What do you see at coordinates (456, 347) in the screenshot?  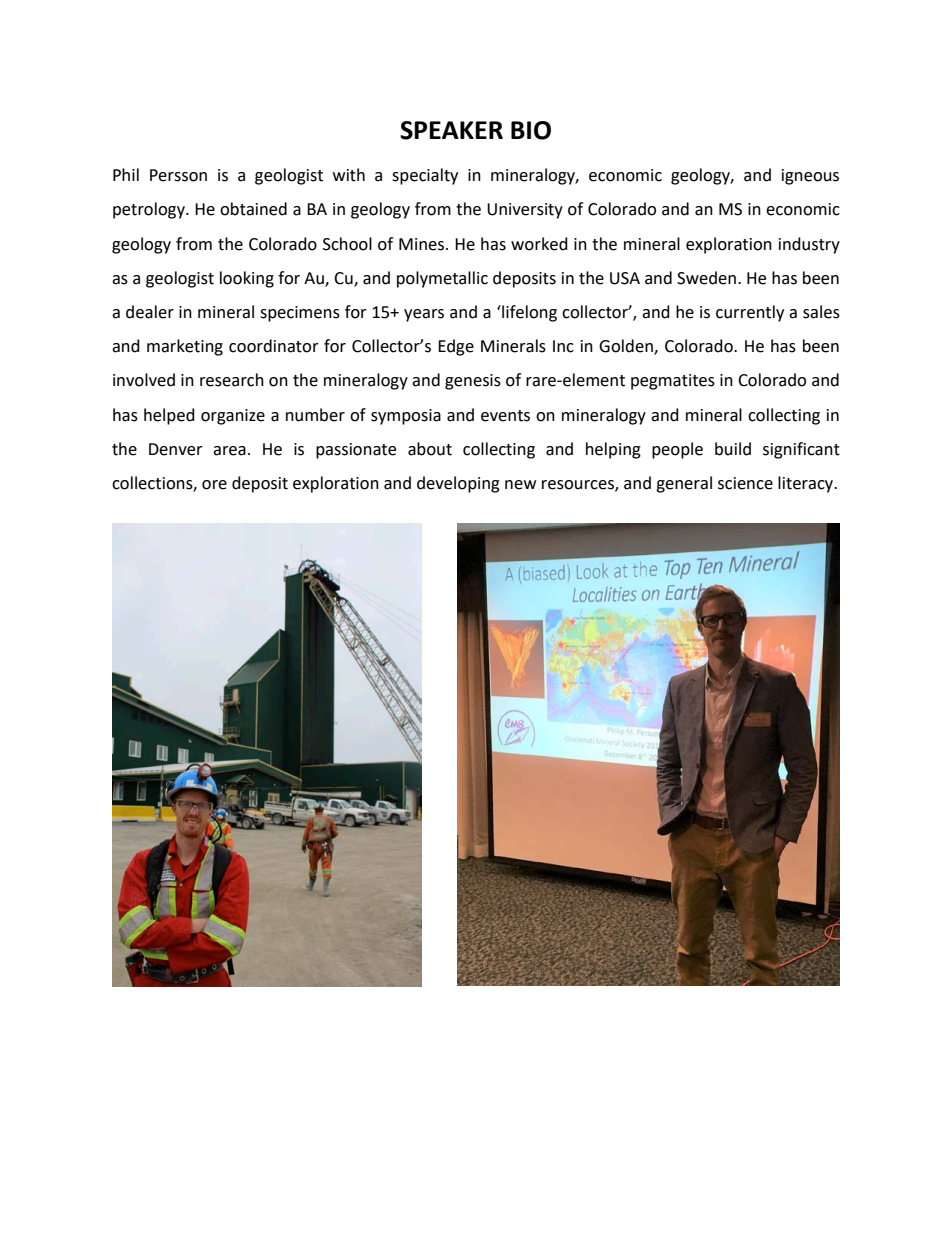 I see `Edge` at bounding box center [456, 347].
